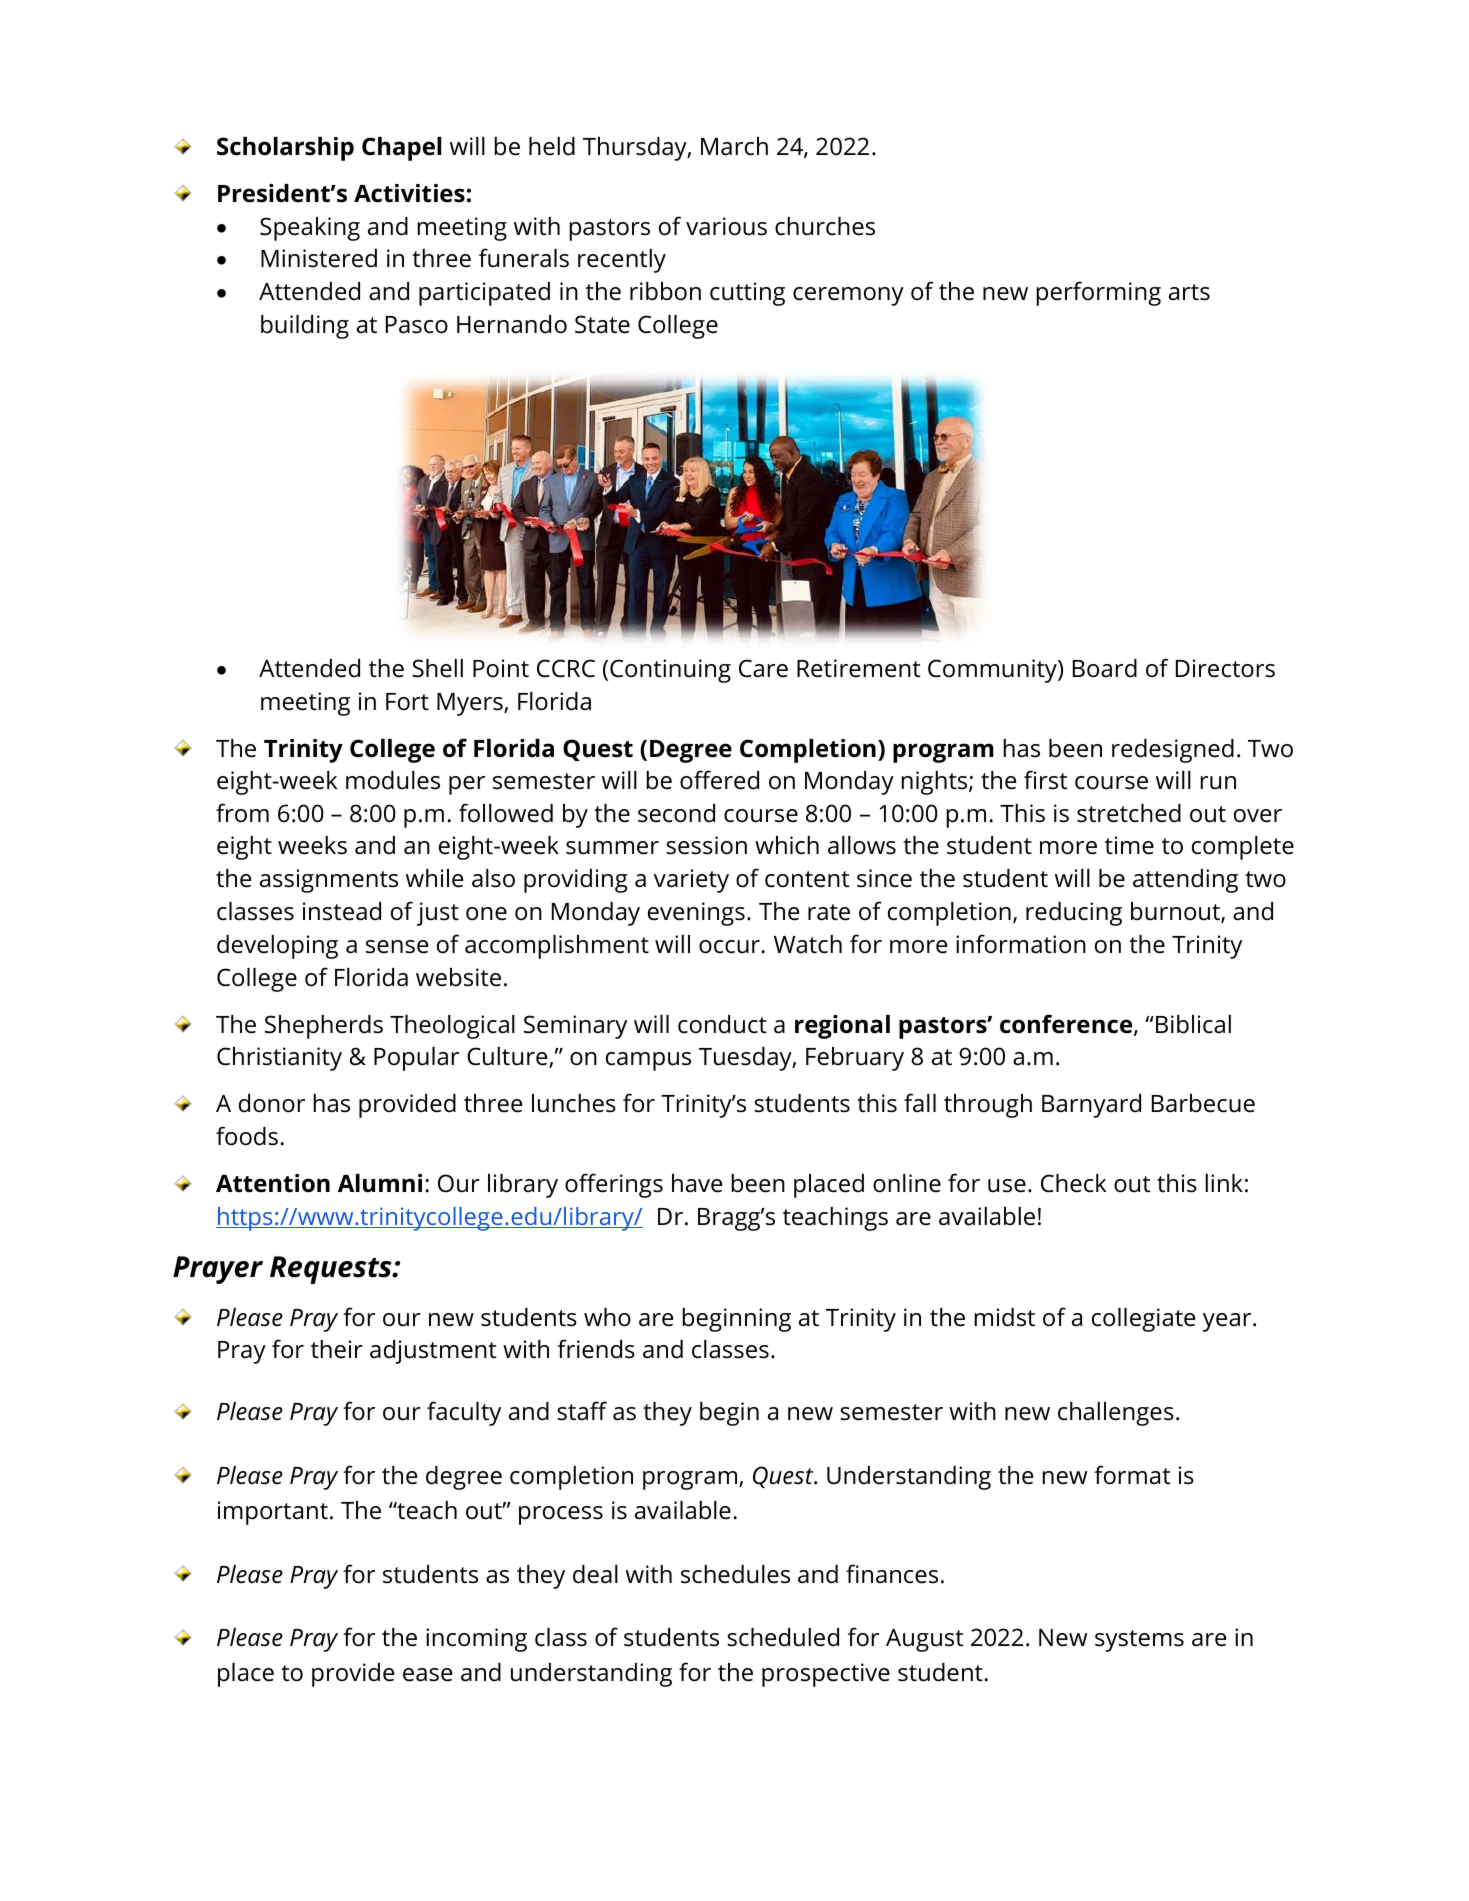  I want to click on scheduled, so click(783, 1637).
